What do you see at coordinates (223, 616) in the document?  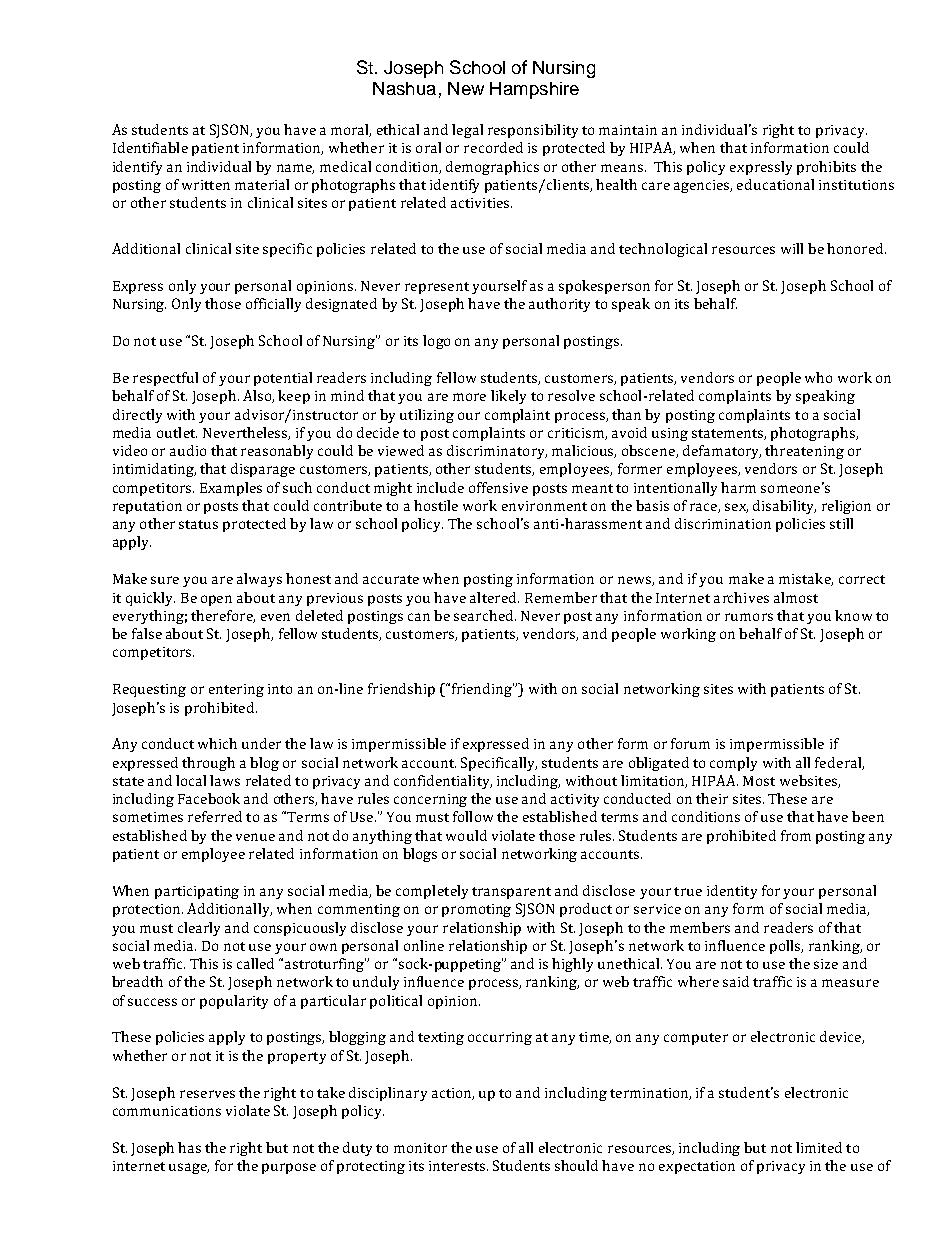 I see `therefore` at bounding box center [223, 616].
